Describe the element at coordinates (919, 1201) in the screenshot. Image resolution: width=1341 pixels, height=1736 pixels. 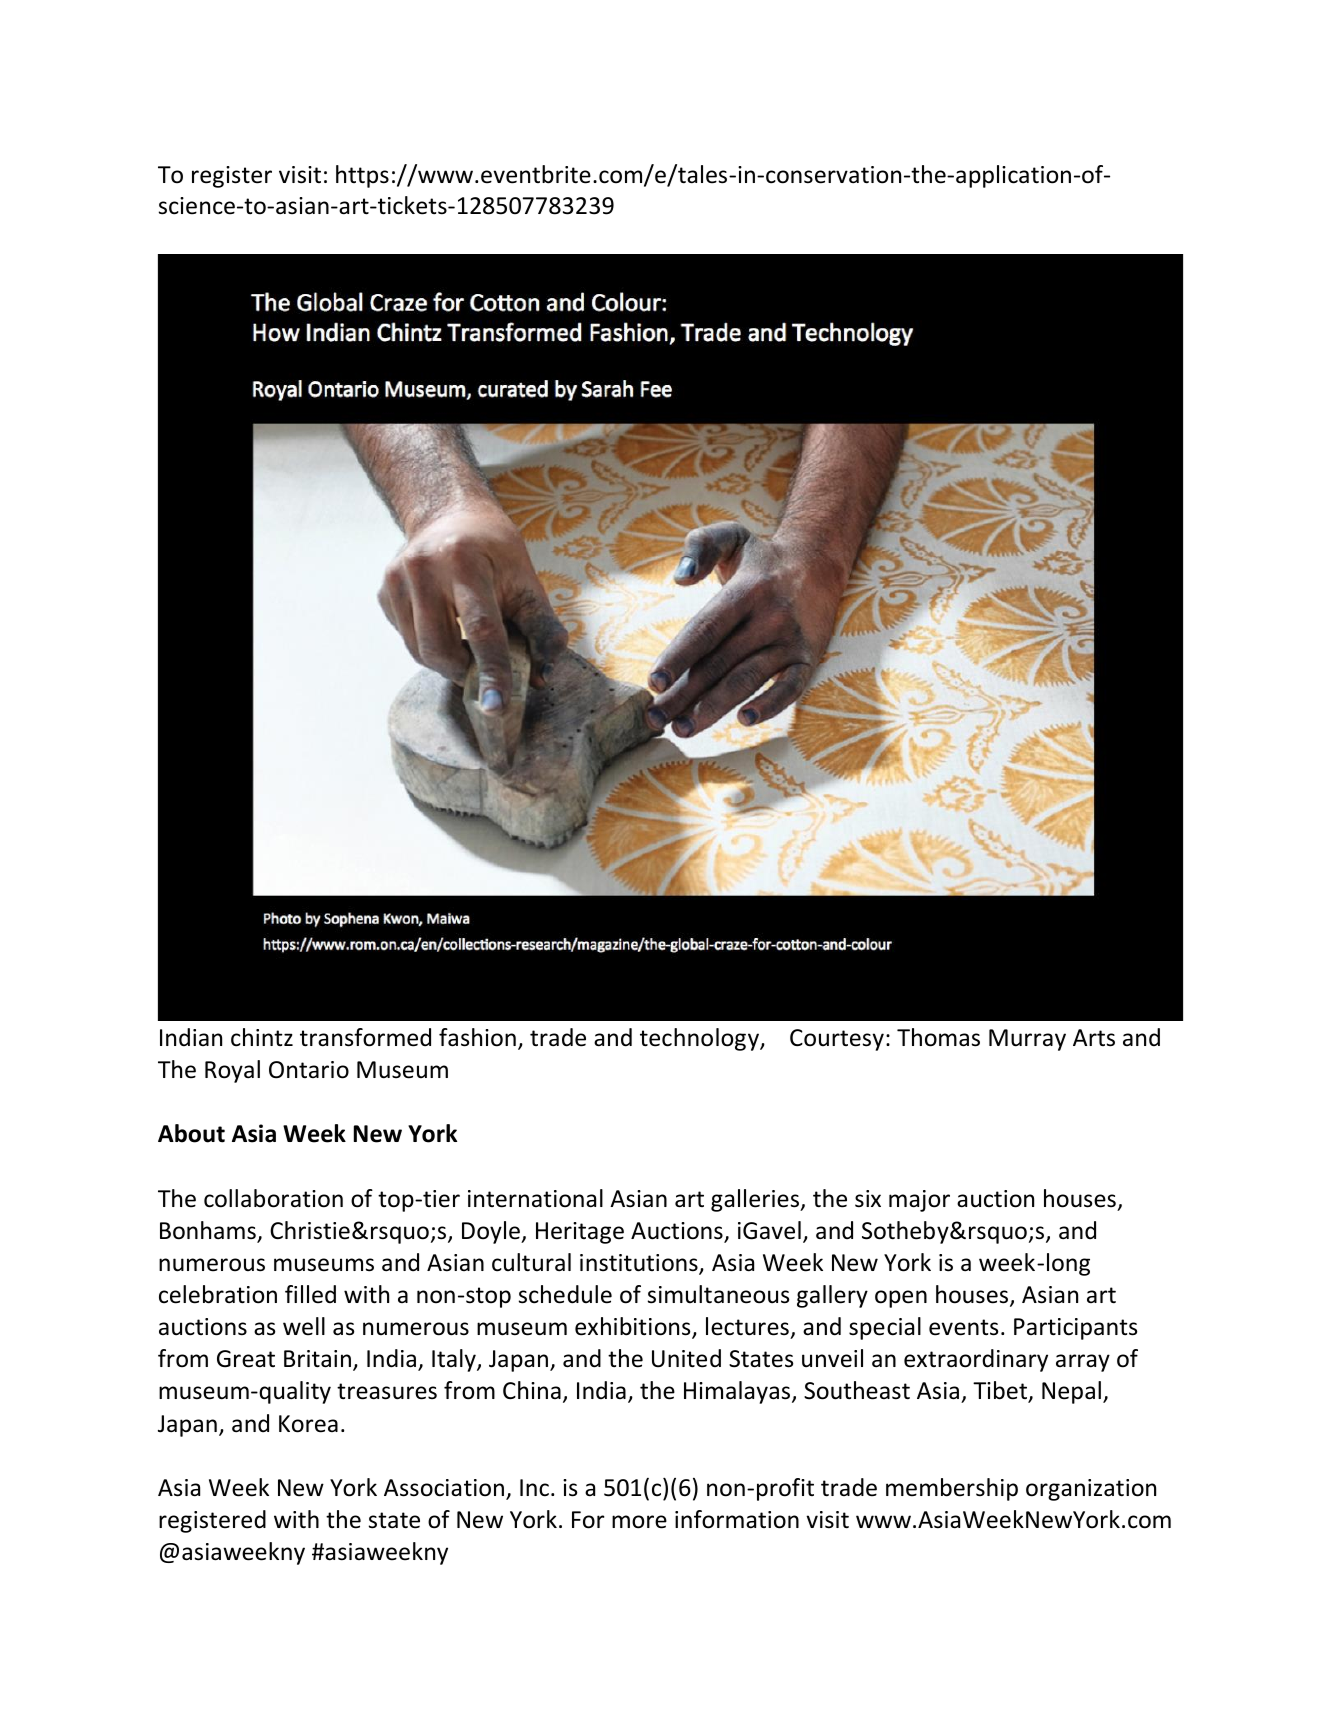
I see `major` at that location.
